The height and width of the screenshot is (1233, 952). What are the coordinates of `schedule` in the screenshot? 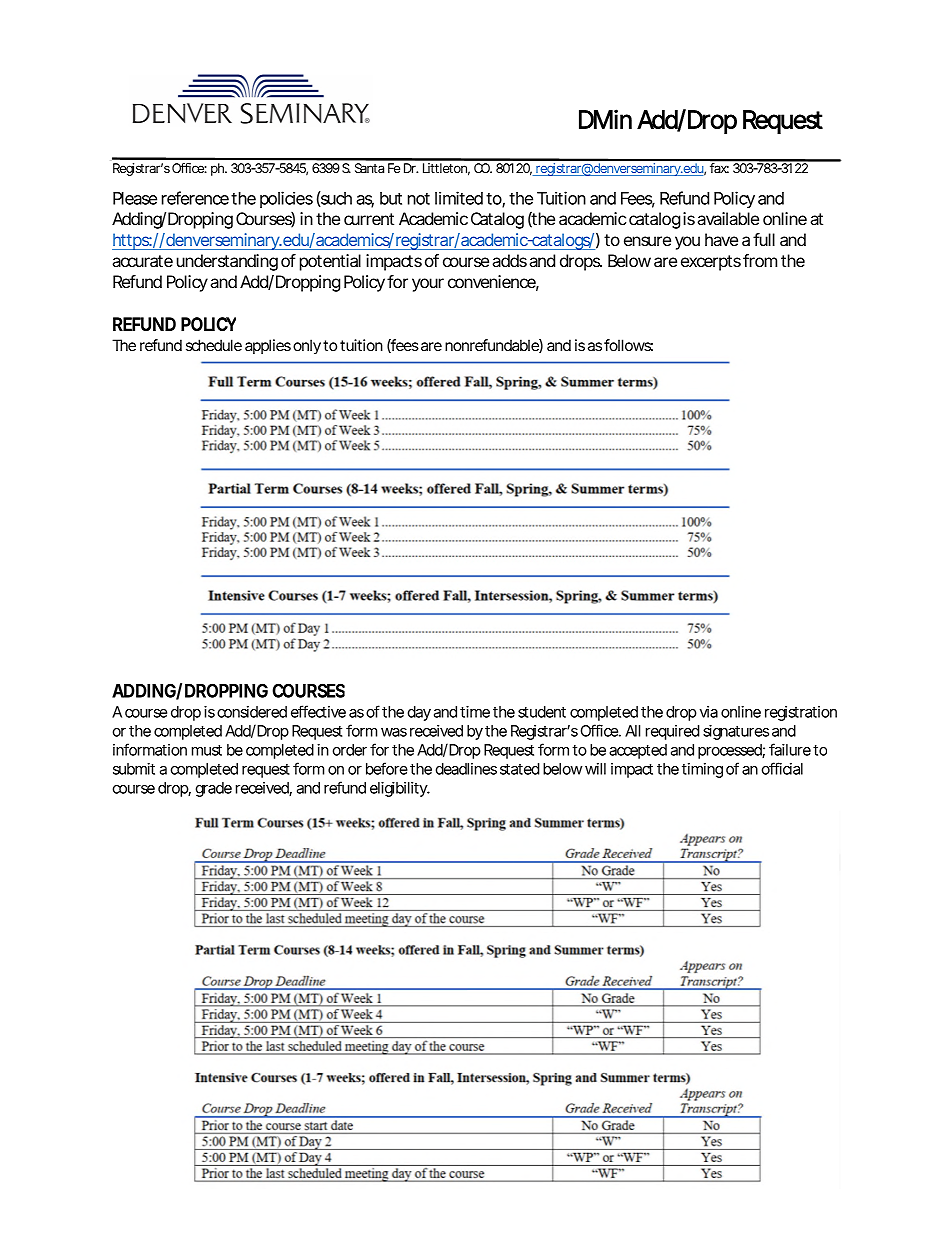 It's located at (214, 345).
